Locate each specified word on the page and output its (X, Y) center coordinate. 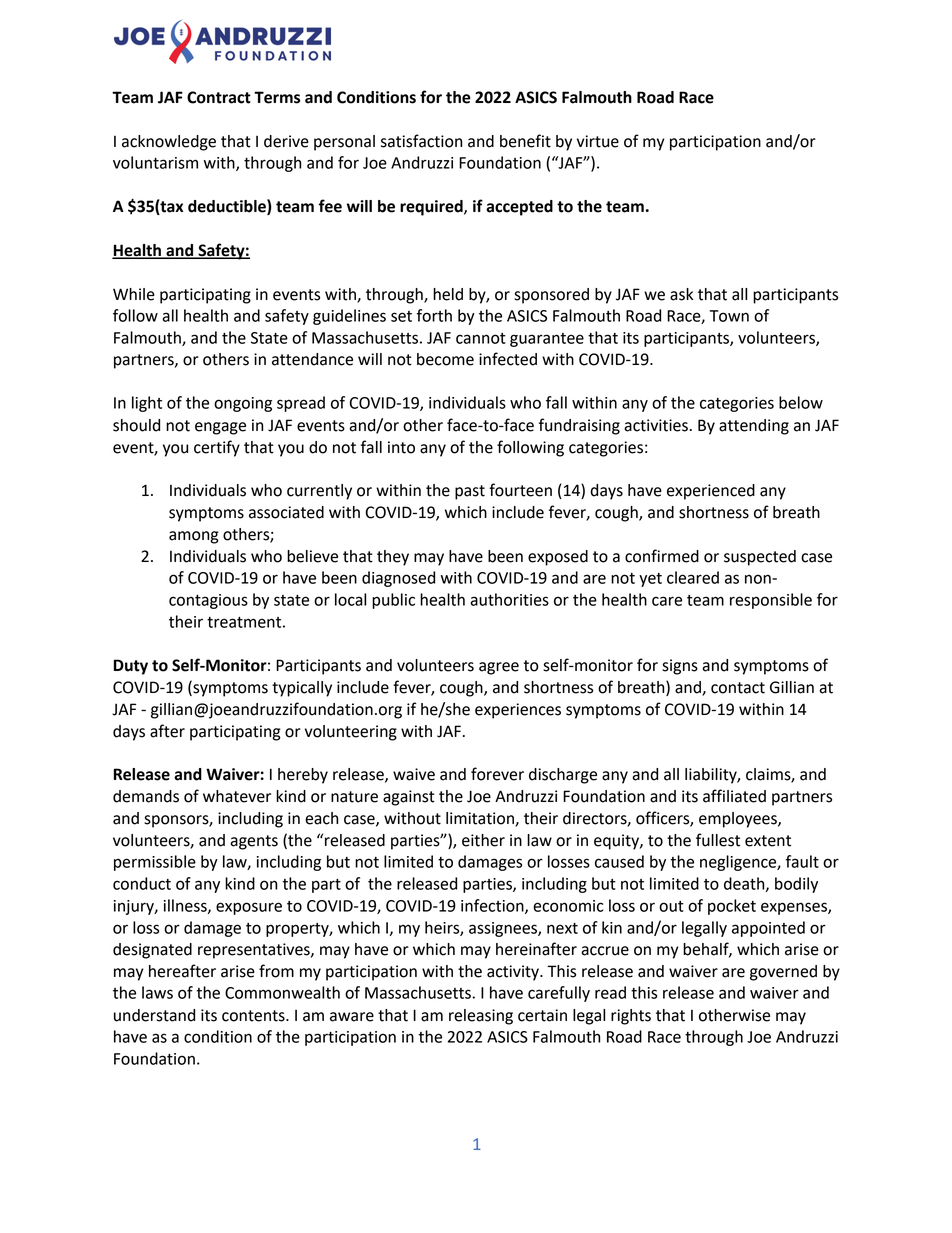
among (194, 537)
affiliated (734, 796)
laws (157, 992)
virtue (598, 141)
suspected (760, 558)
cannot (481, 338)
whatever (237, 796)
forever (497, 774)
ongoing (243, 404)
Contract (219, 97)
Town (729, 316)
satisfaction (421, 141)
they (393, 558)
